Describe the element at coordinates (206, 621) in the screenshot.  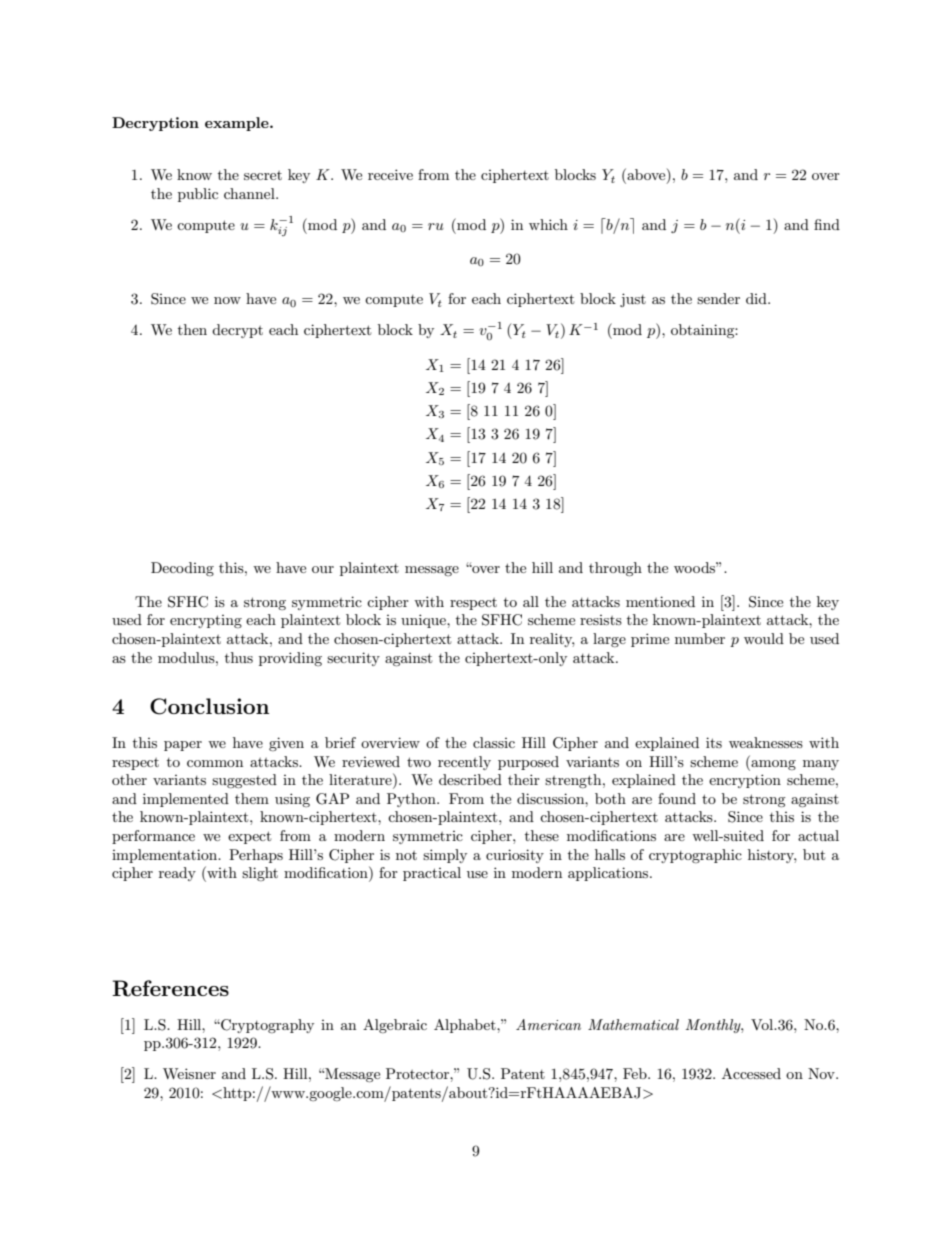
I see `encrypting` at that location.
